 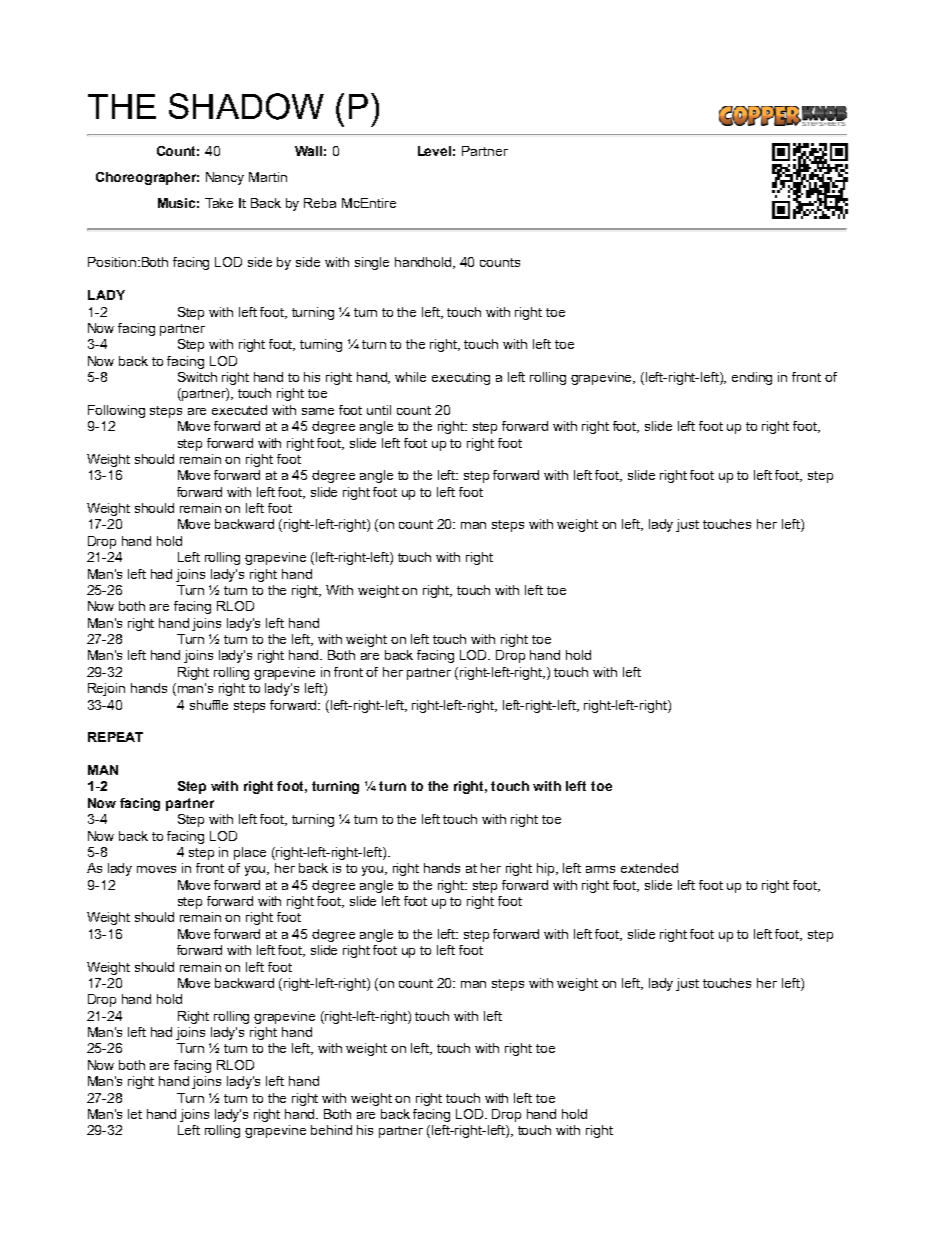 What do you see at coordinates (135, 1114) in the screenshot?
I see `let` at bounding box center [135, 1114].
